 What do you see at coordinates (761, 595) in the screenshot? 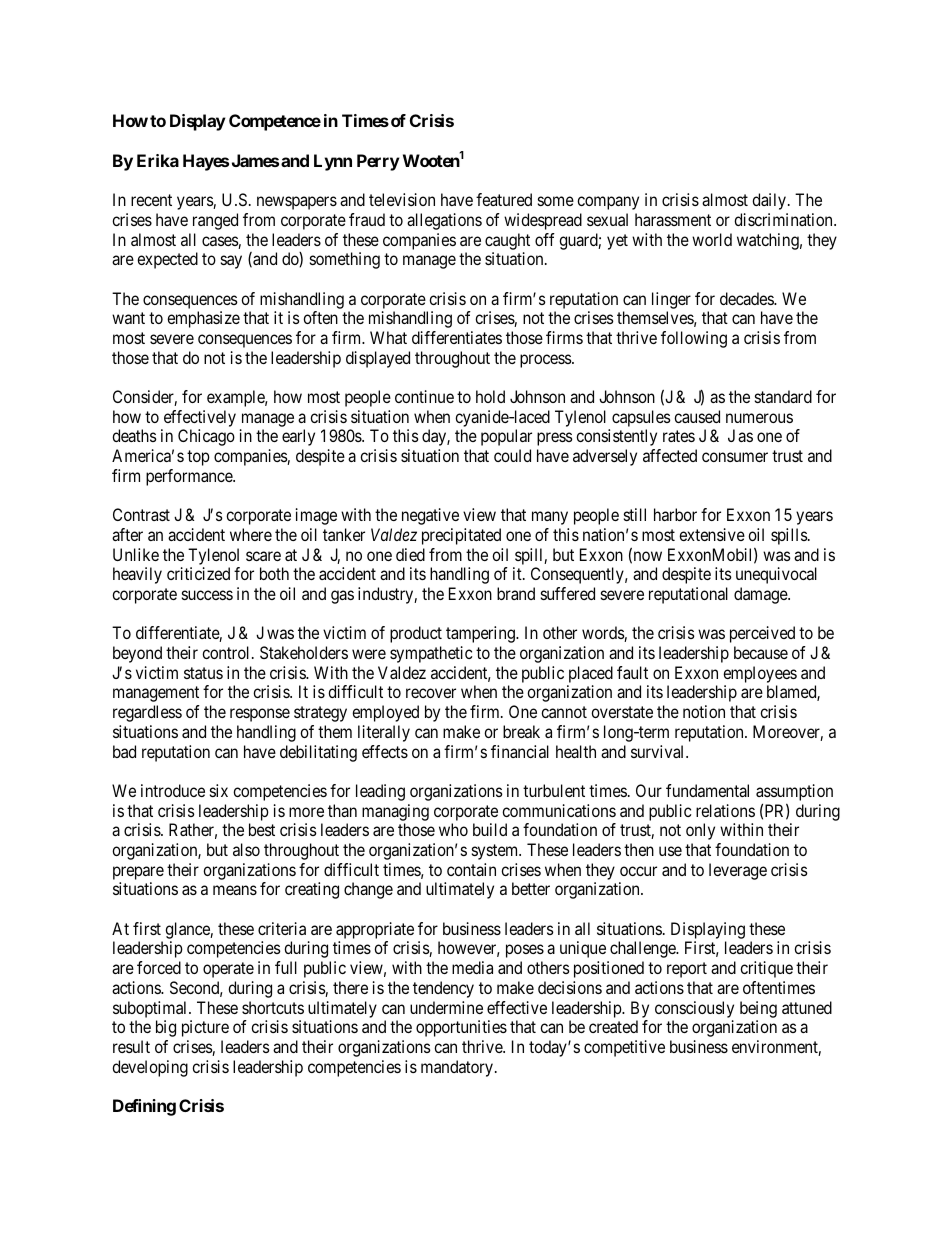
I see `damage` at bounding box center [761, 595].
